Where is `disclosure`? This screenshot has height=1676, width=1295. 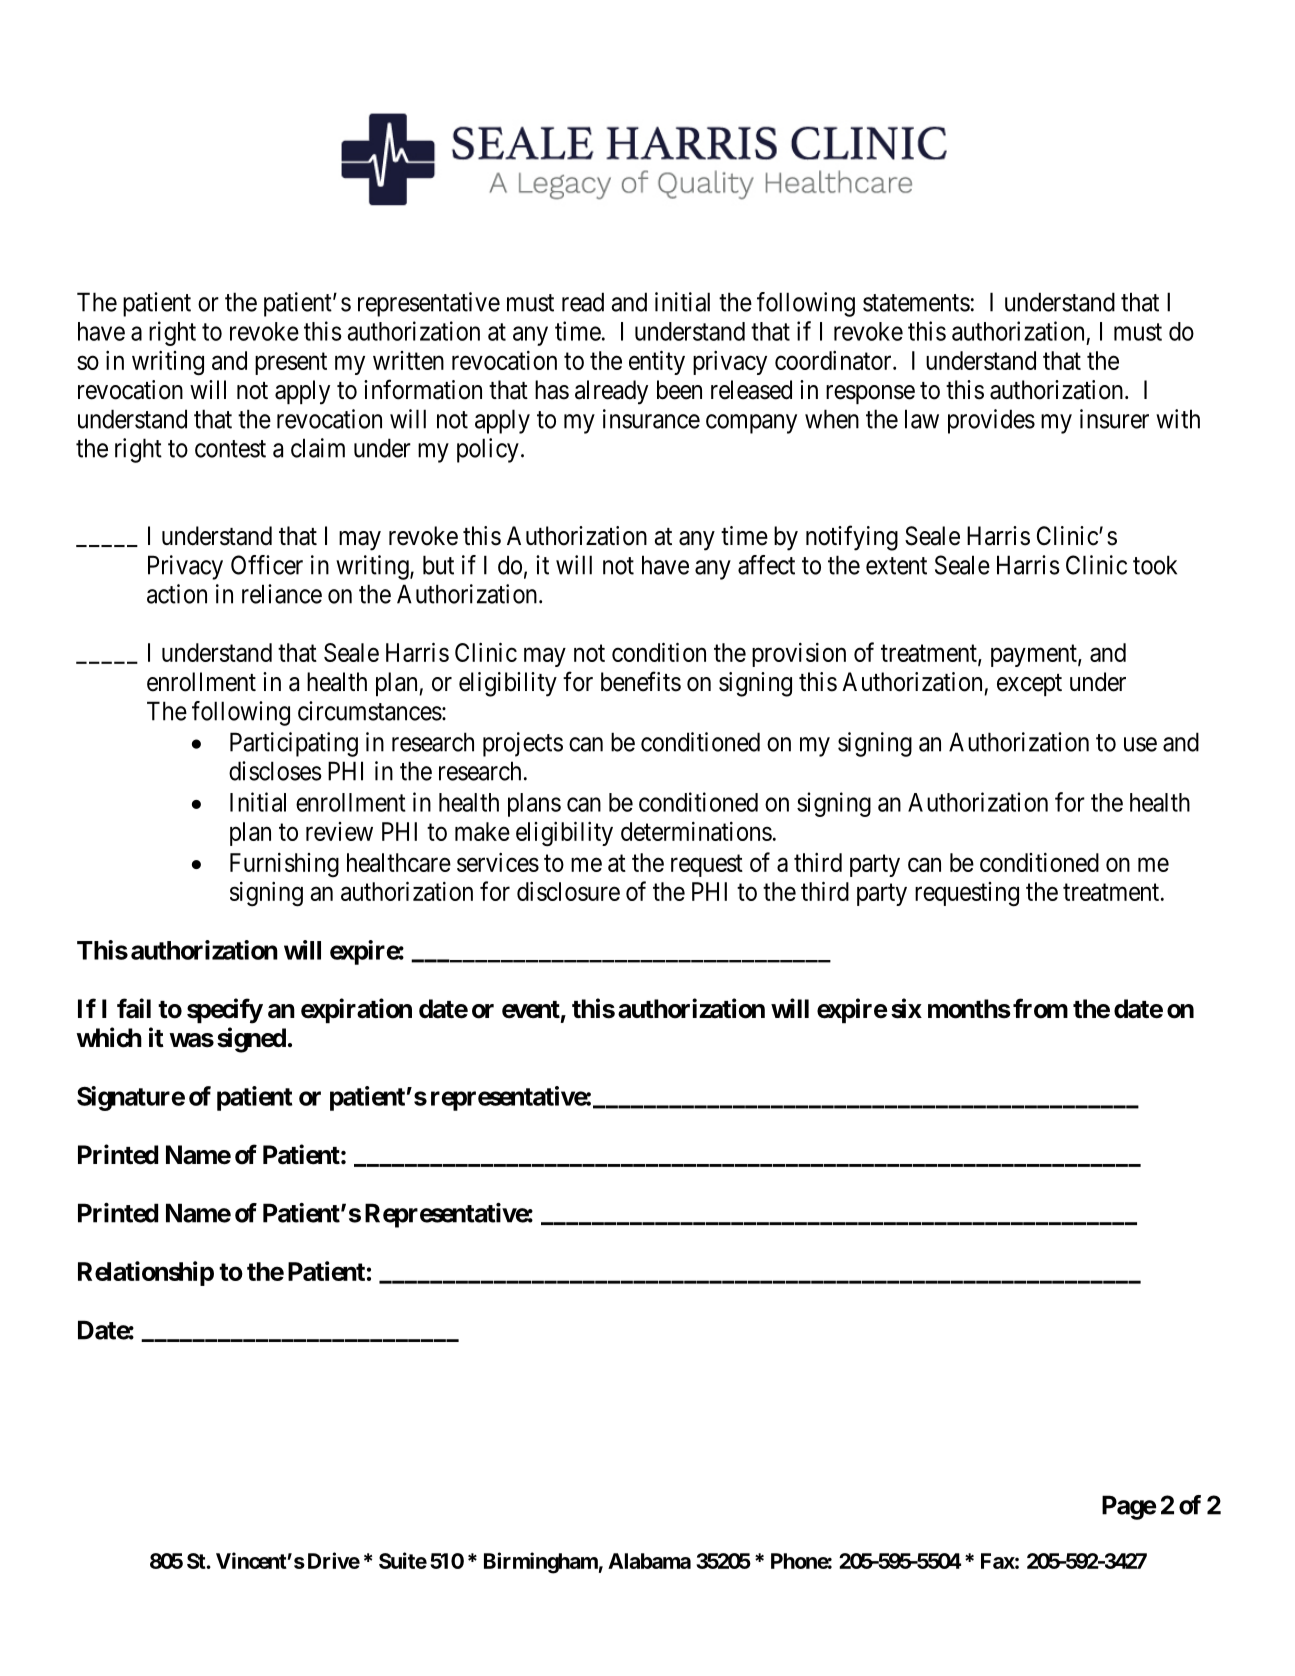
disclosure is located at coordinates (568, 891).
